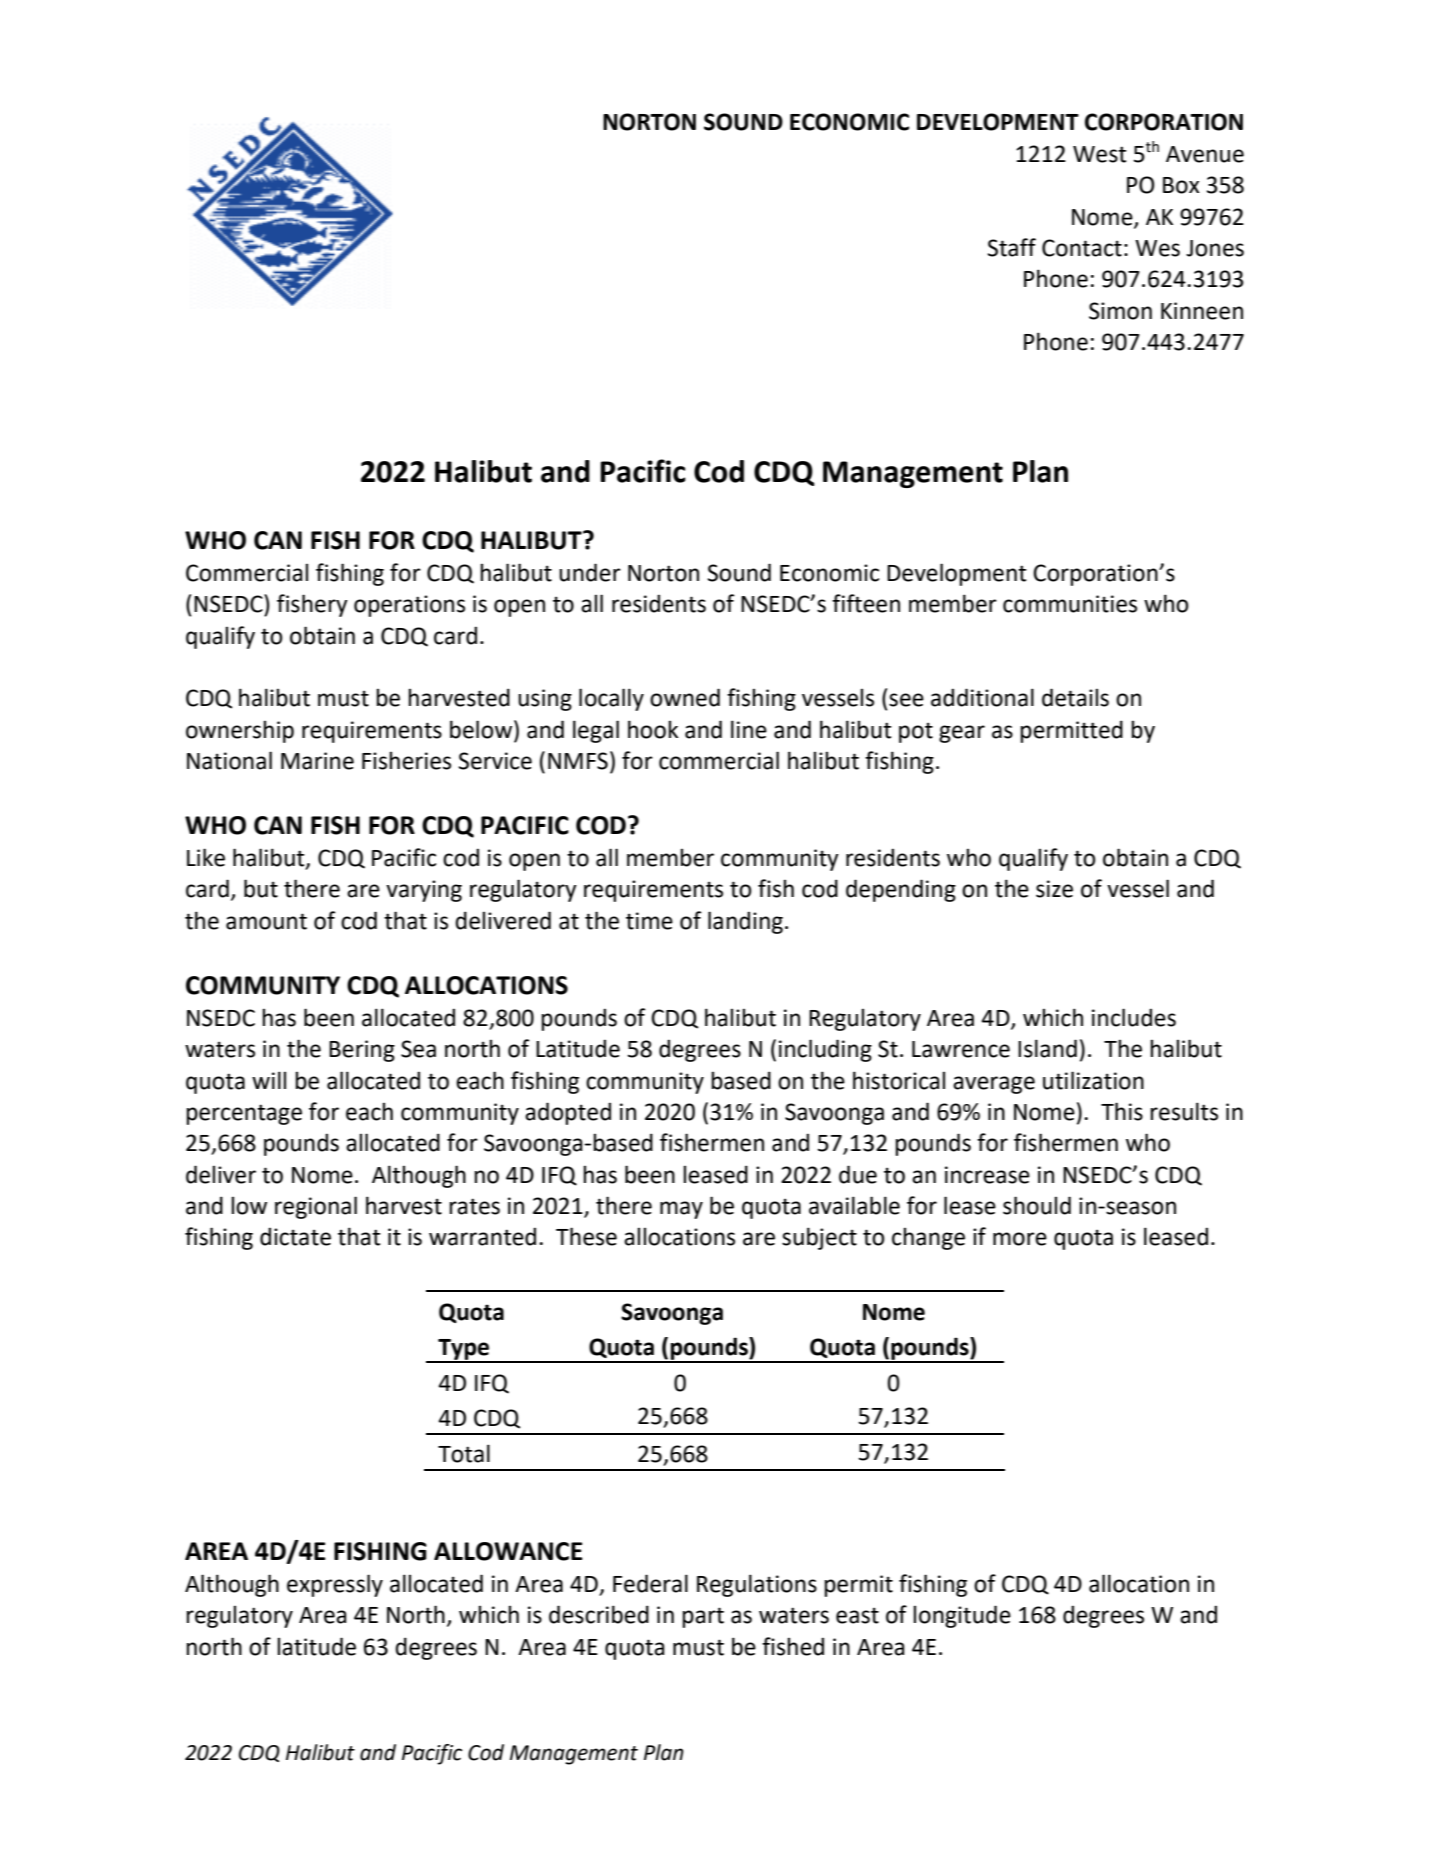 The image size is (1430, 1850). Describe the element at coordinates (266, 921) in the page. I see `amount` at that location.
